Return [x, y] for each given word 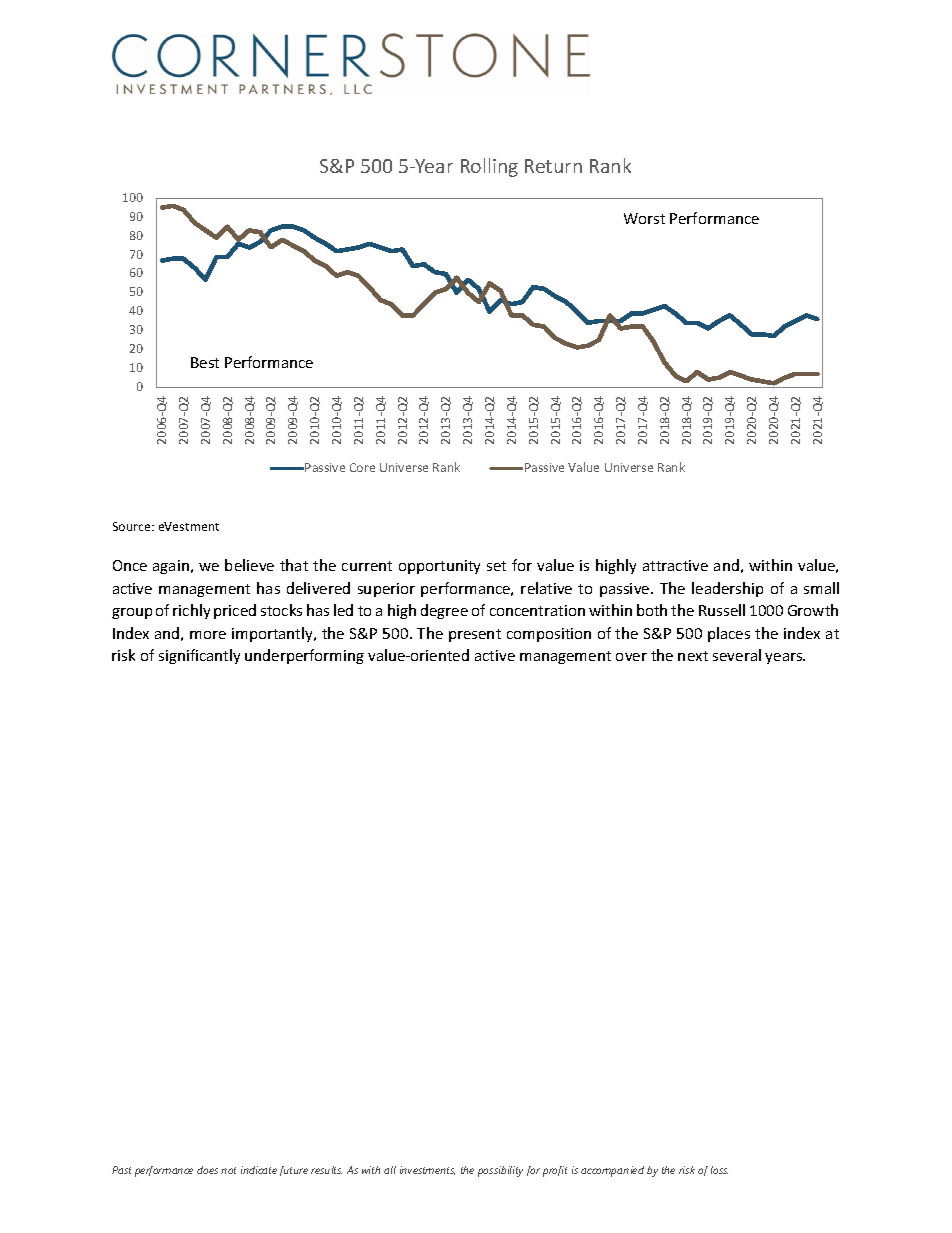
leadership [727, 589]
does [207, 1170]
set [496, 566]
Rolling [489, 167]
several [737, 655]
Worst [644, 218]
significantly [199, 656]
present [475, 635]
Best [205, 362]
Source [133, 526]
